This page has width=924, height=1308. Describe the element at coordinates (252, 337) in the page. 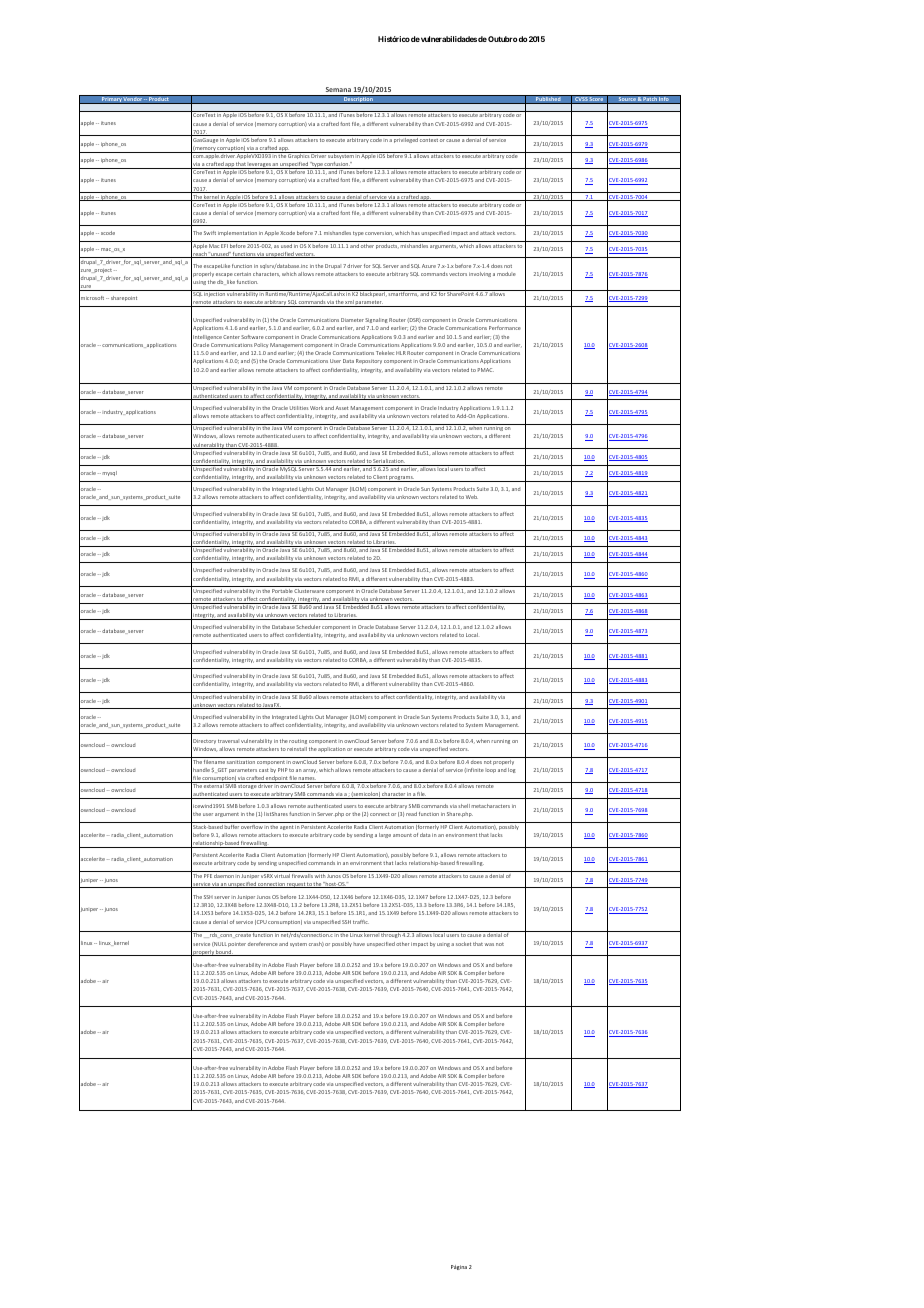

I see `Software` at that location.
